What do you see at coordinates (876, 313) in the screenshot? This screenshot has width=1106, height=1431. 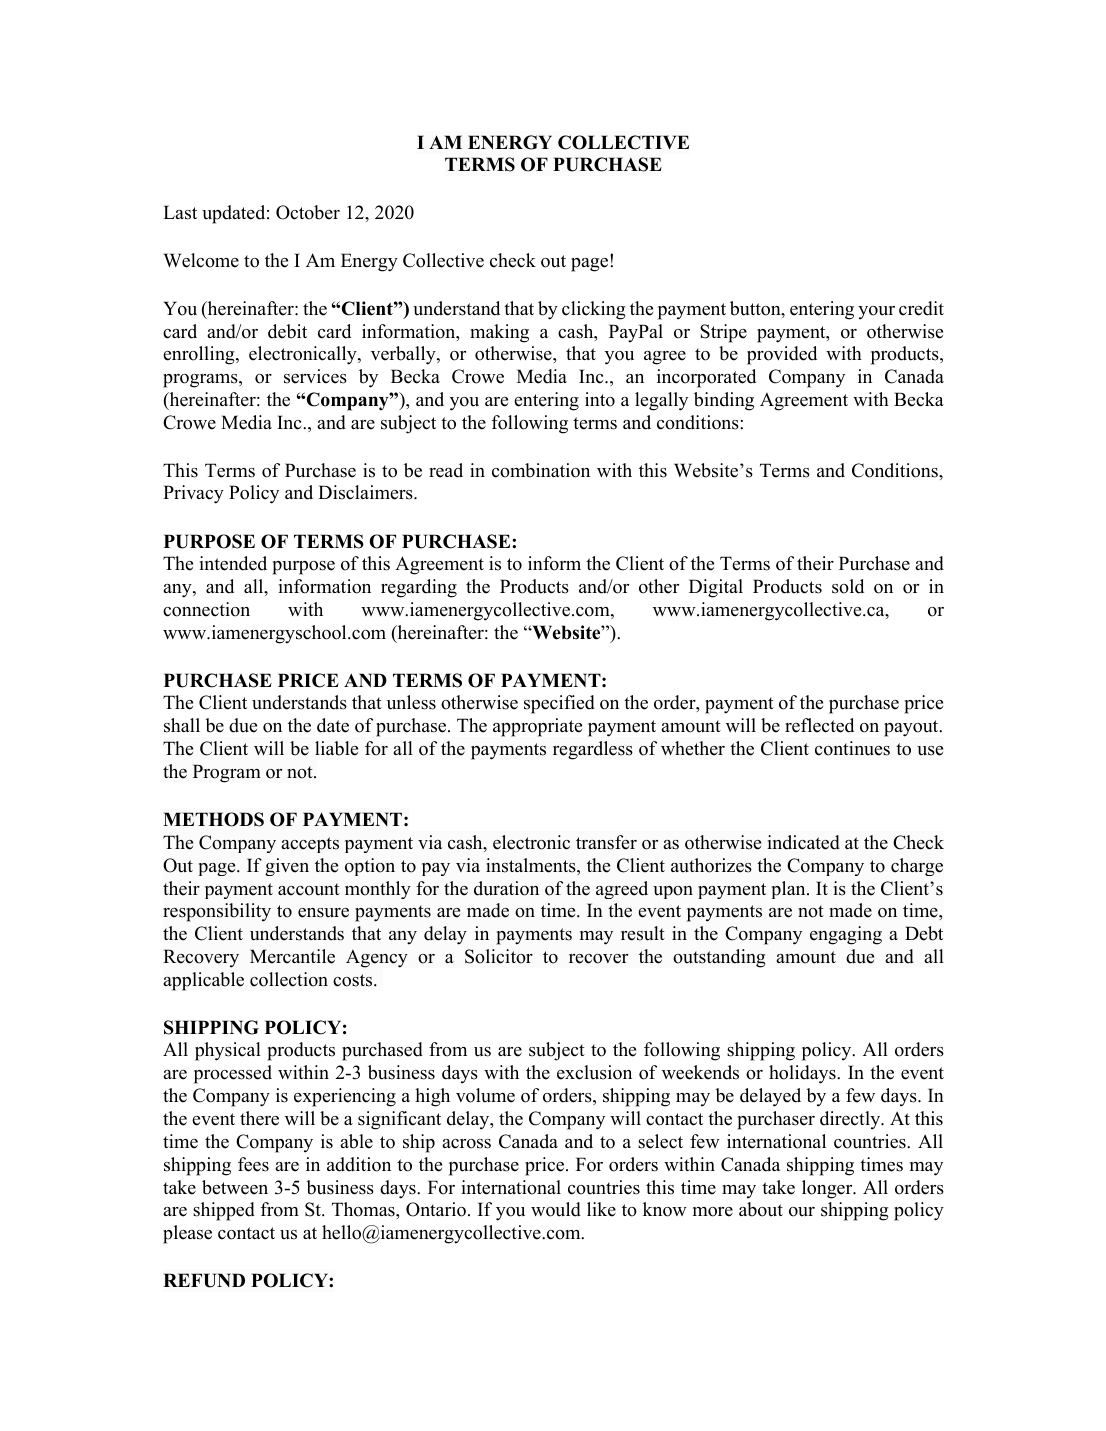 I see `your` at bounding box center [876, 313].
